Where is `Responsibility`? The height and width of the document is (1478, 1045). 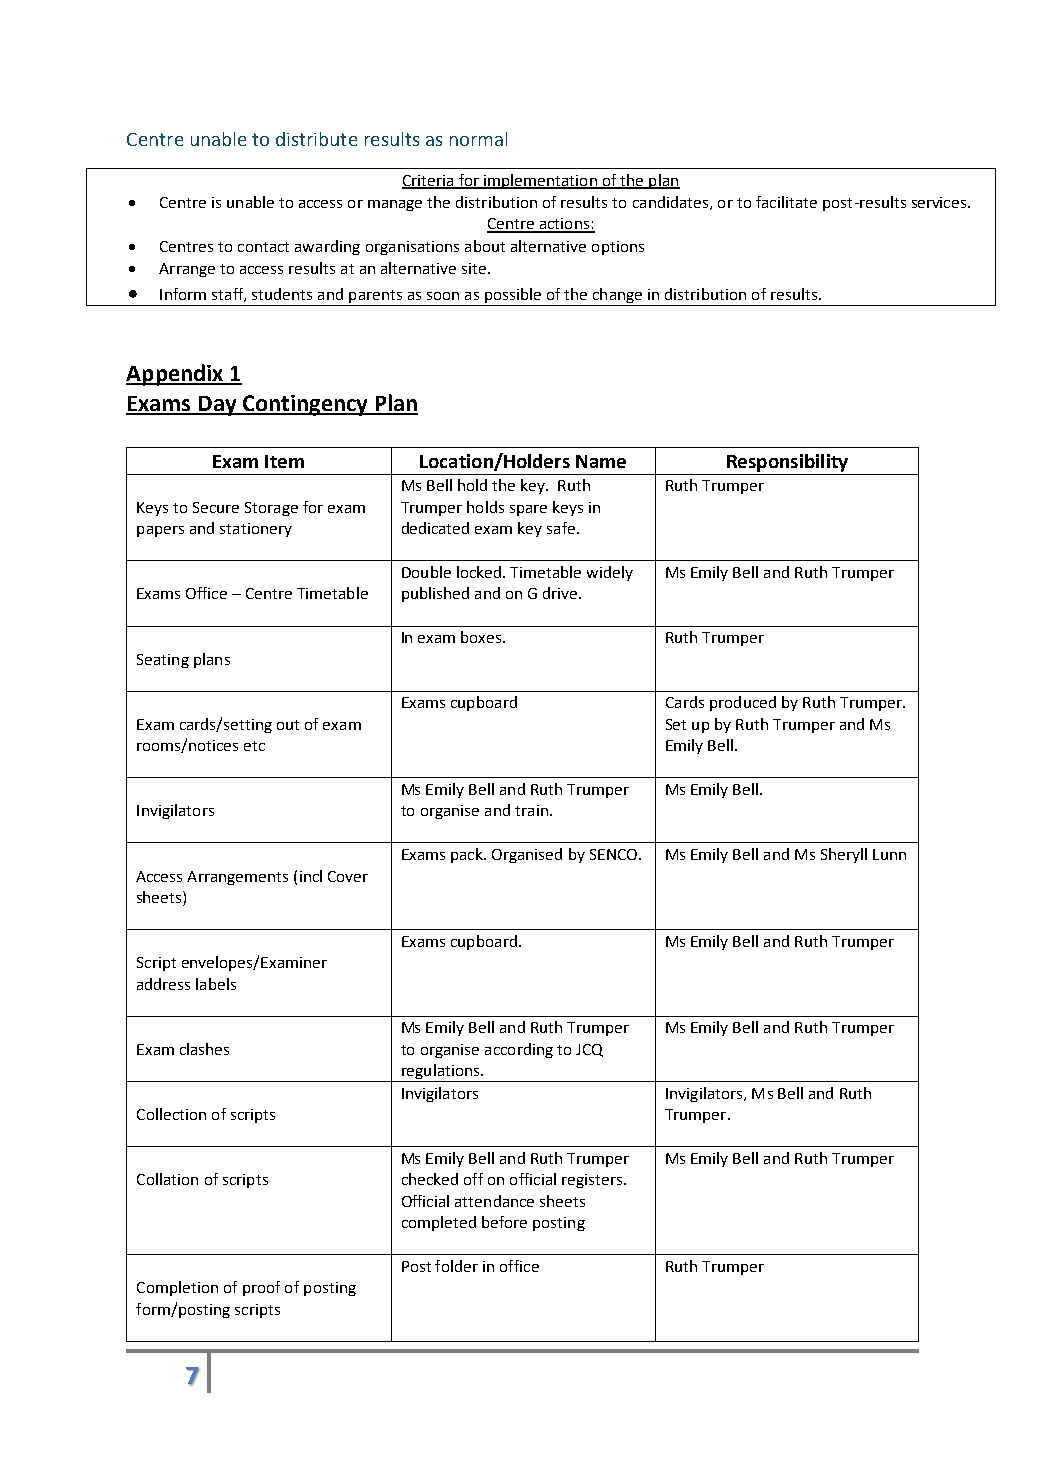 Responsibility is located at coordinates (787, 463).
